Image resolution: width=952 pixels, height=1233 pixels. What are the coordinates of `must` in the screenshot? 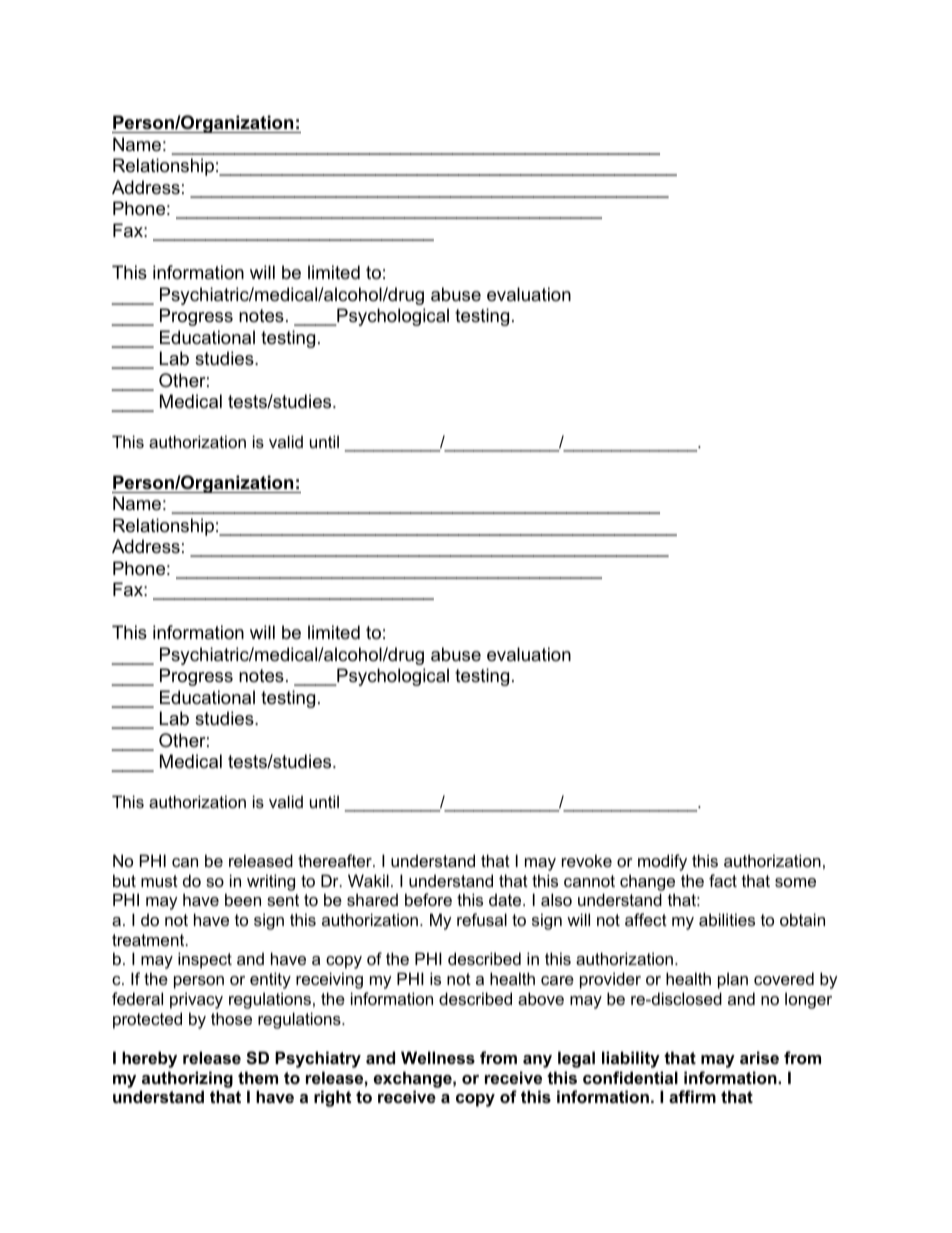 It's located at (159, 881).
